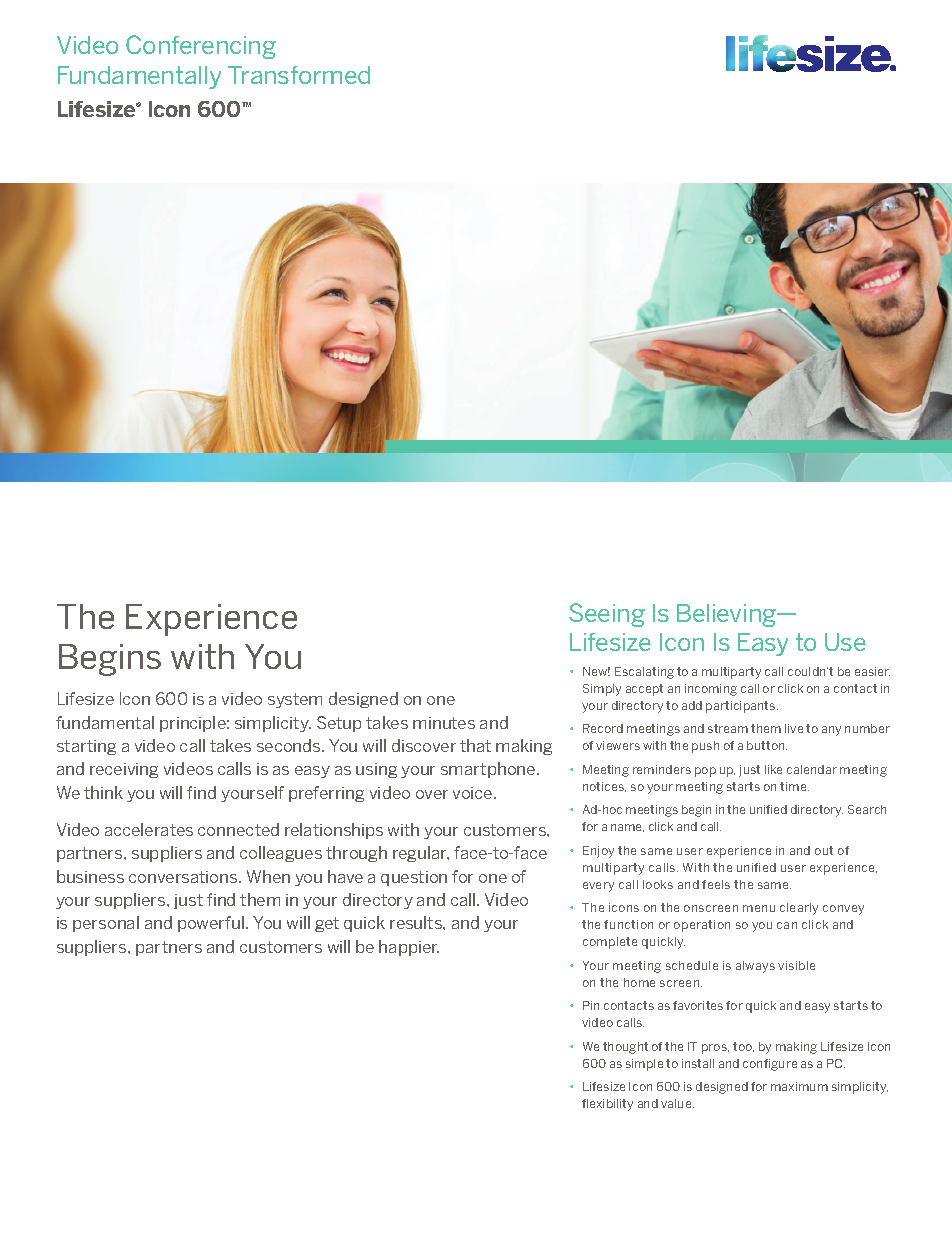 The width and height of the page is (952, 1233). Describe the element at coordinates (299, 75) in the page. I see `Transformed` at that location.
